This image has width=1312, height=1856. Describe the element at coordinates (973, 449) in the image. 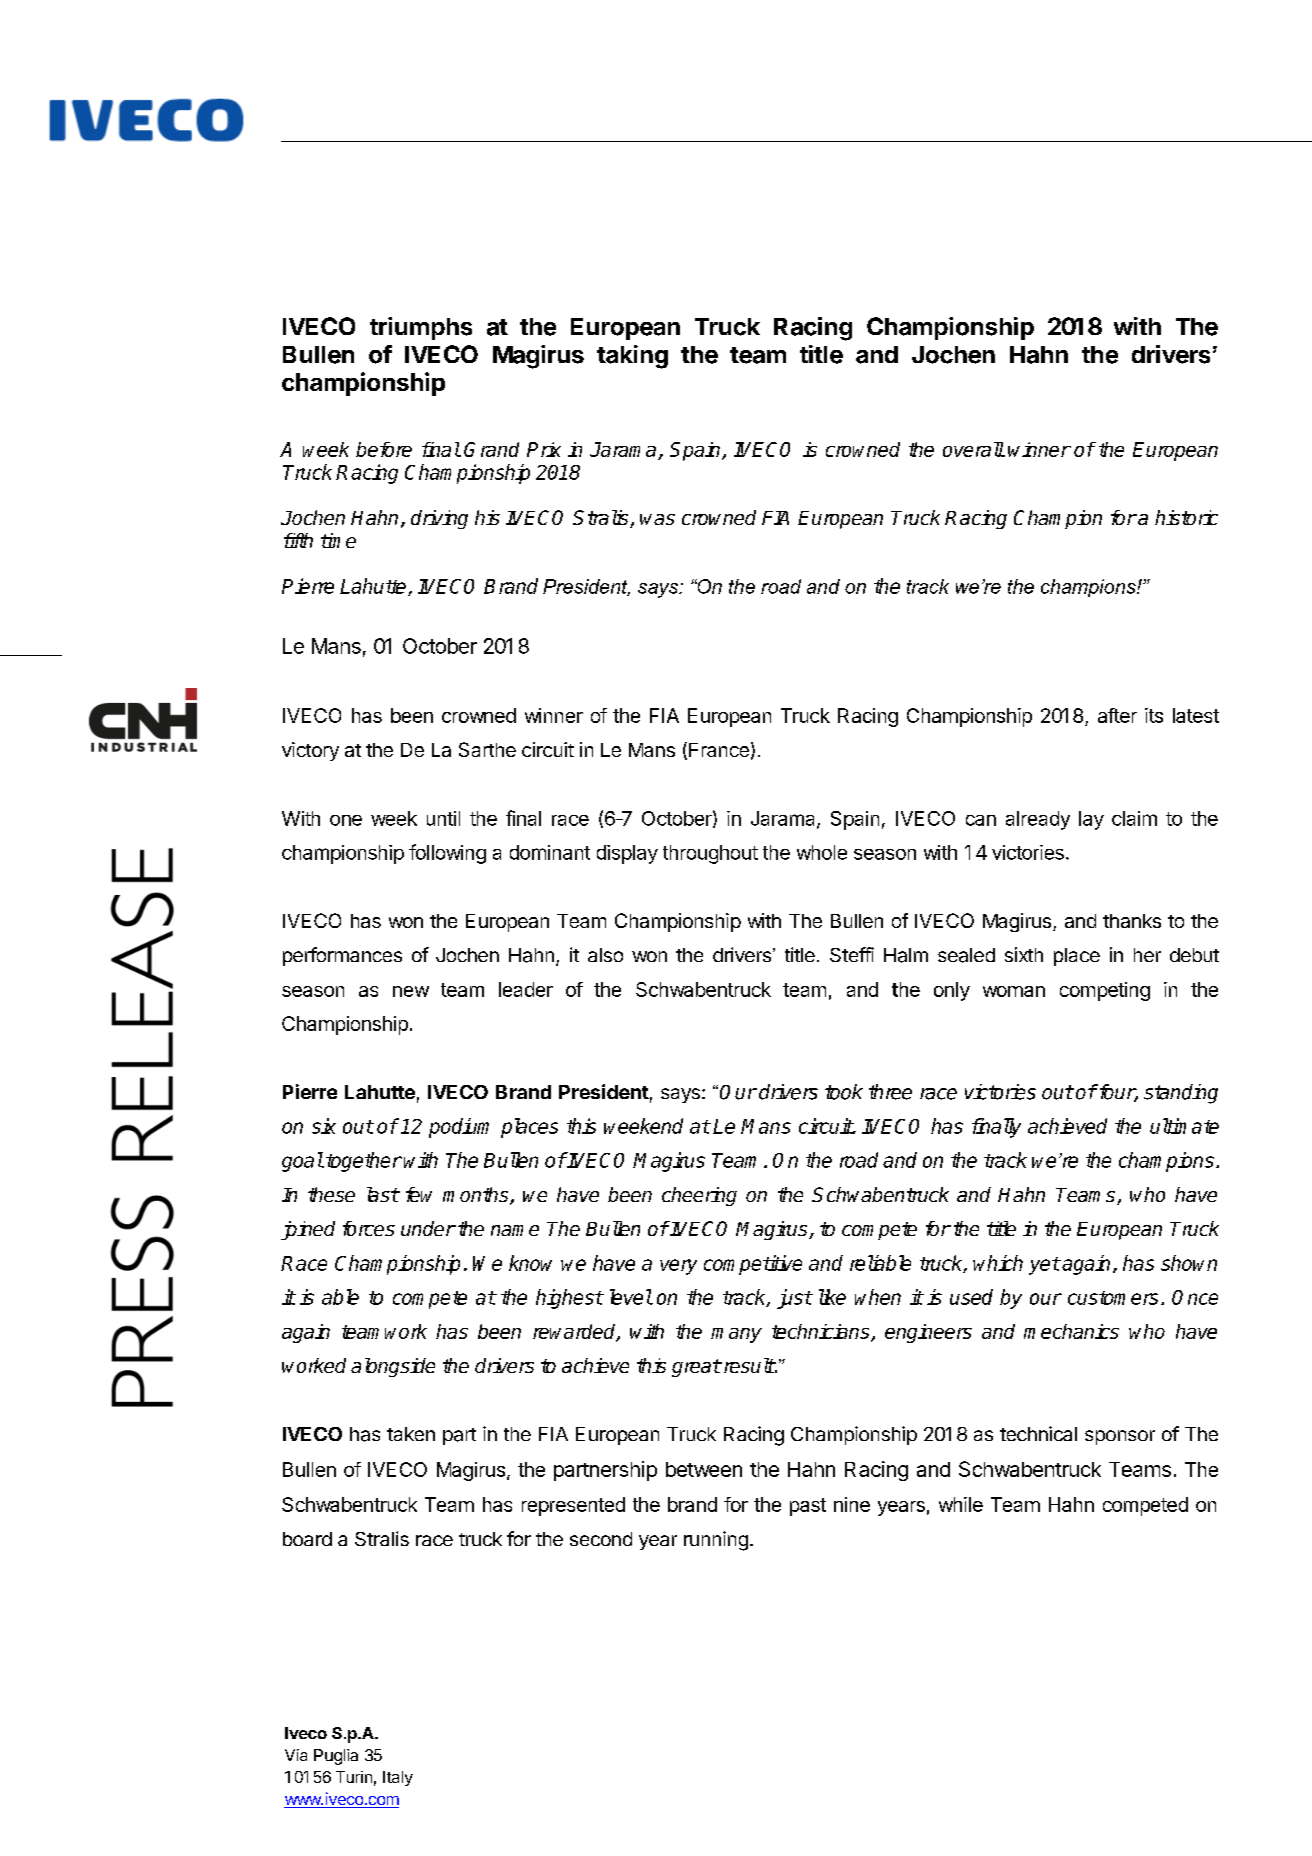

I see `overall` at that location.
